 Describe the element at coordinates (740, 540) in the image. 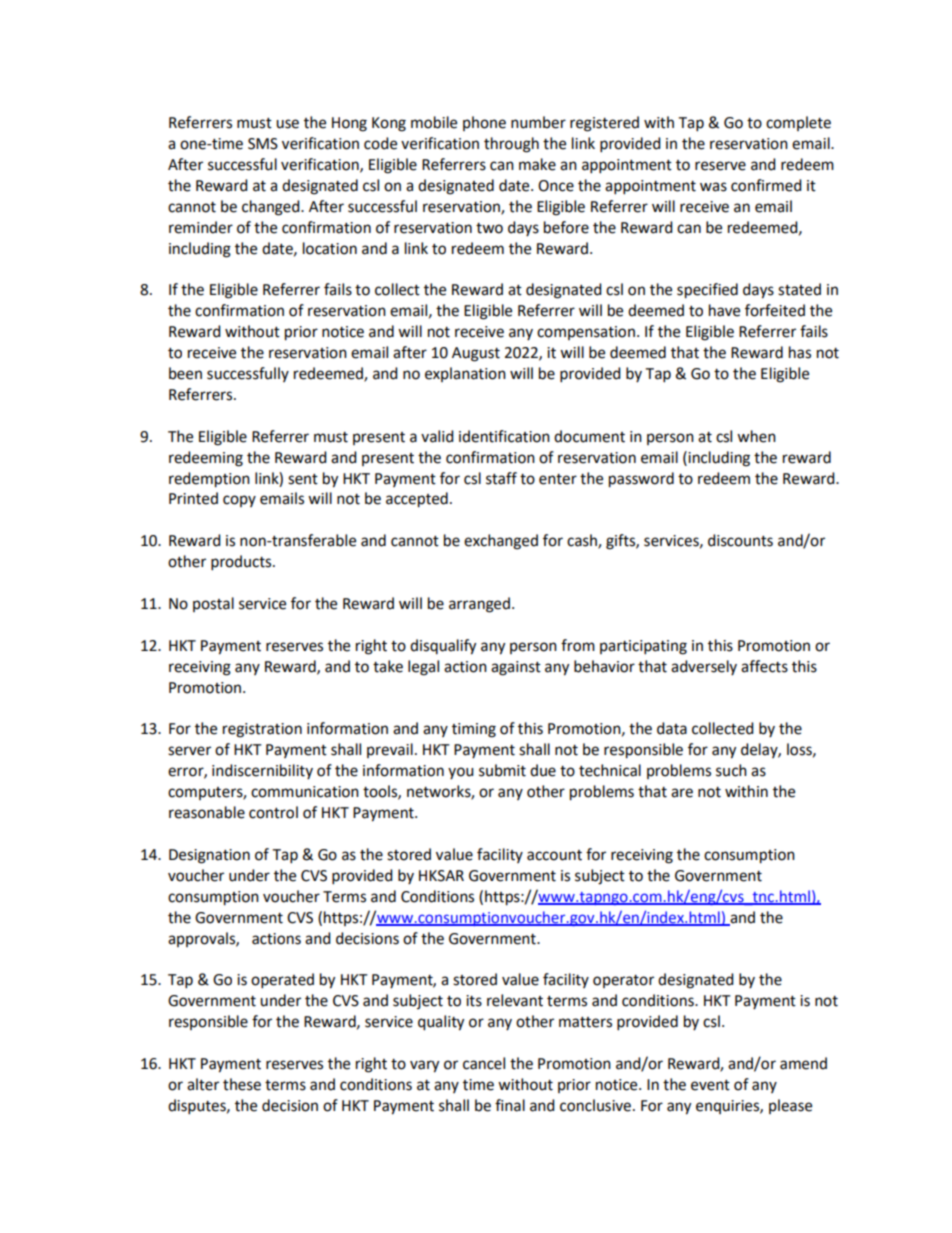

I see `discounts` at that location.
